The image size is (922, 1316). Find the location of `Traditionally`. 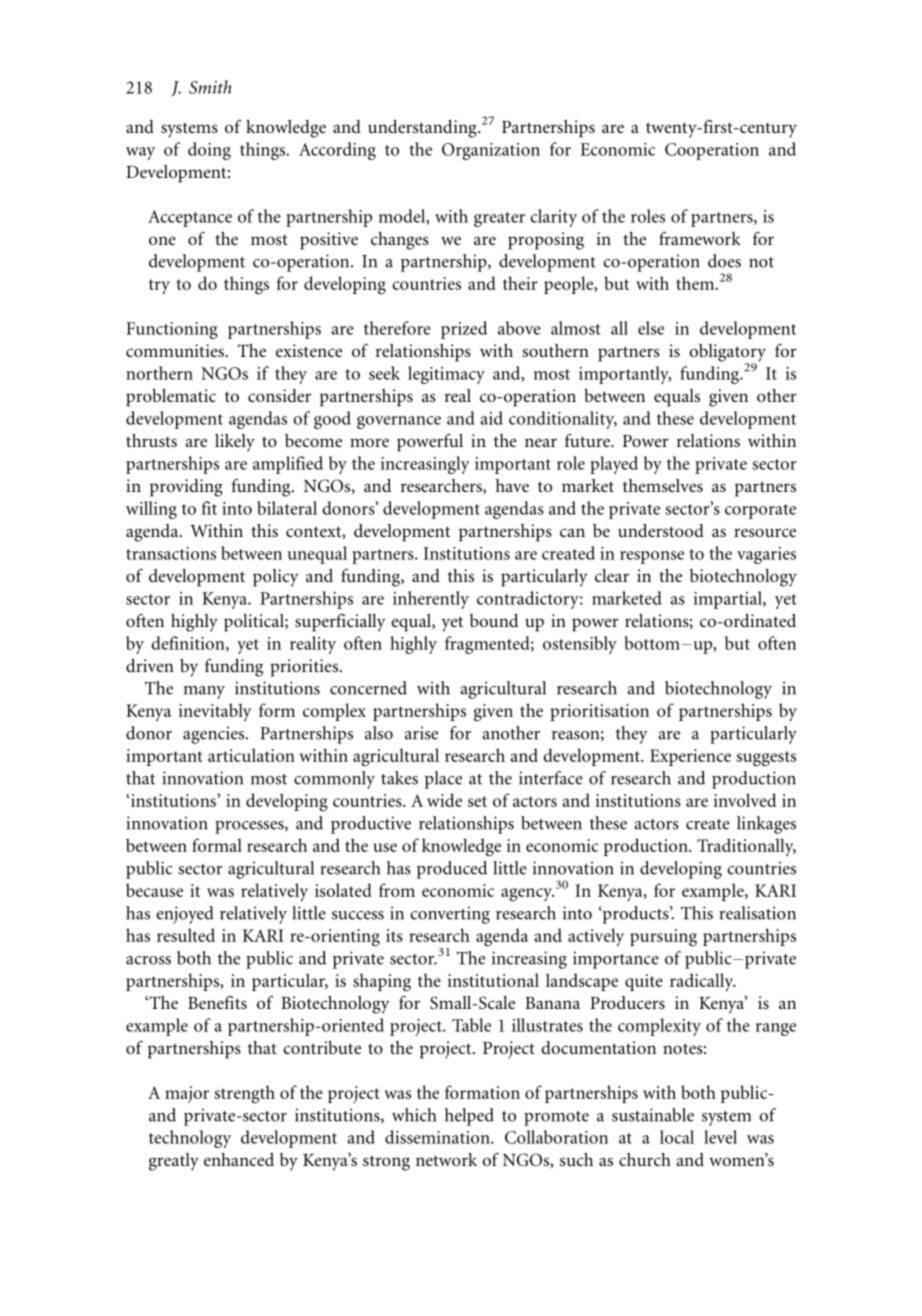

Traditionally is located at coordinates (746, 847).
